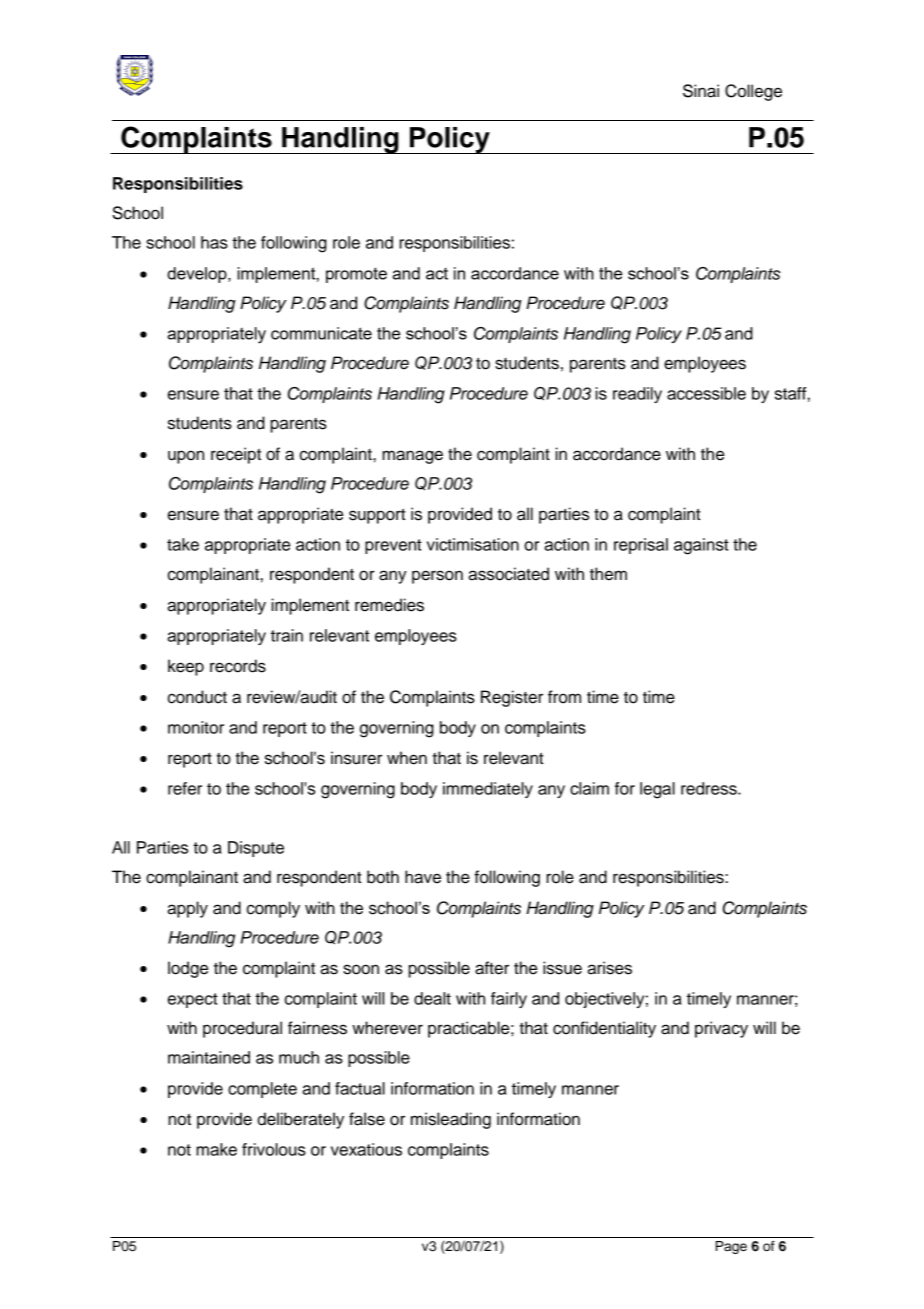 Image resolution: width=924 pixels, height=1309 pixels. I want to click on against, so click(701, 546).
